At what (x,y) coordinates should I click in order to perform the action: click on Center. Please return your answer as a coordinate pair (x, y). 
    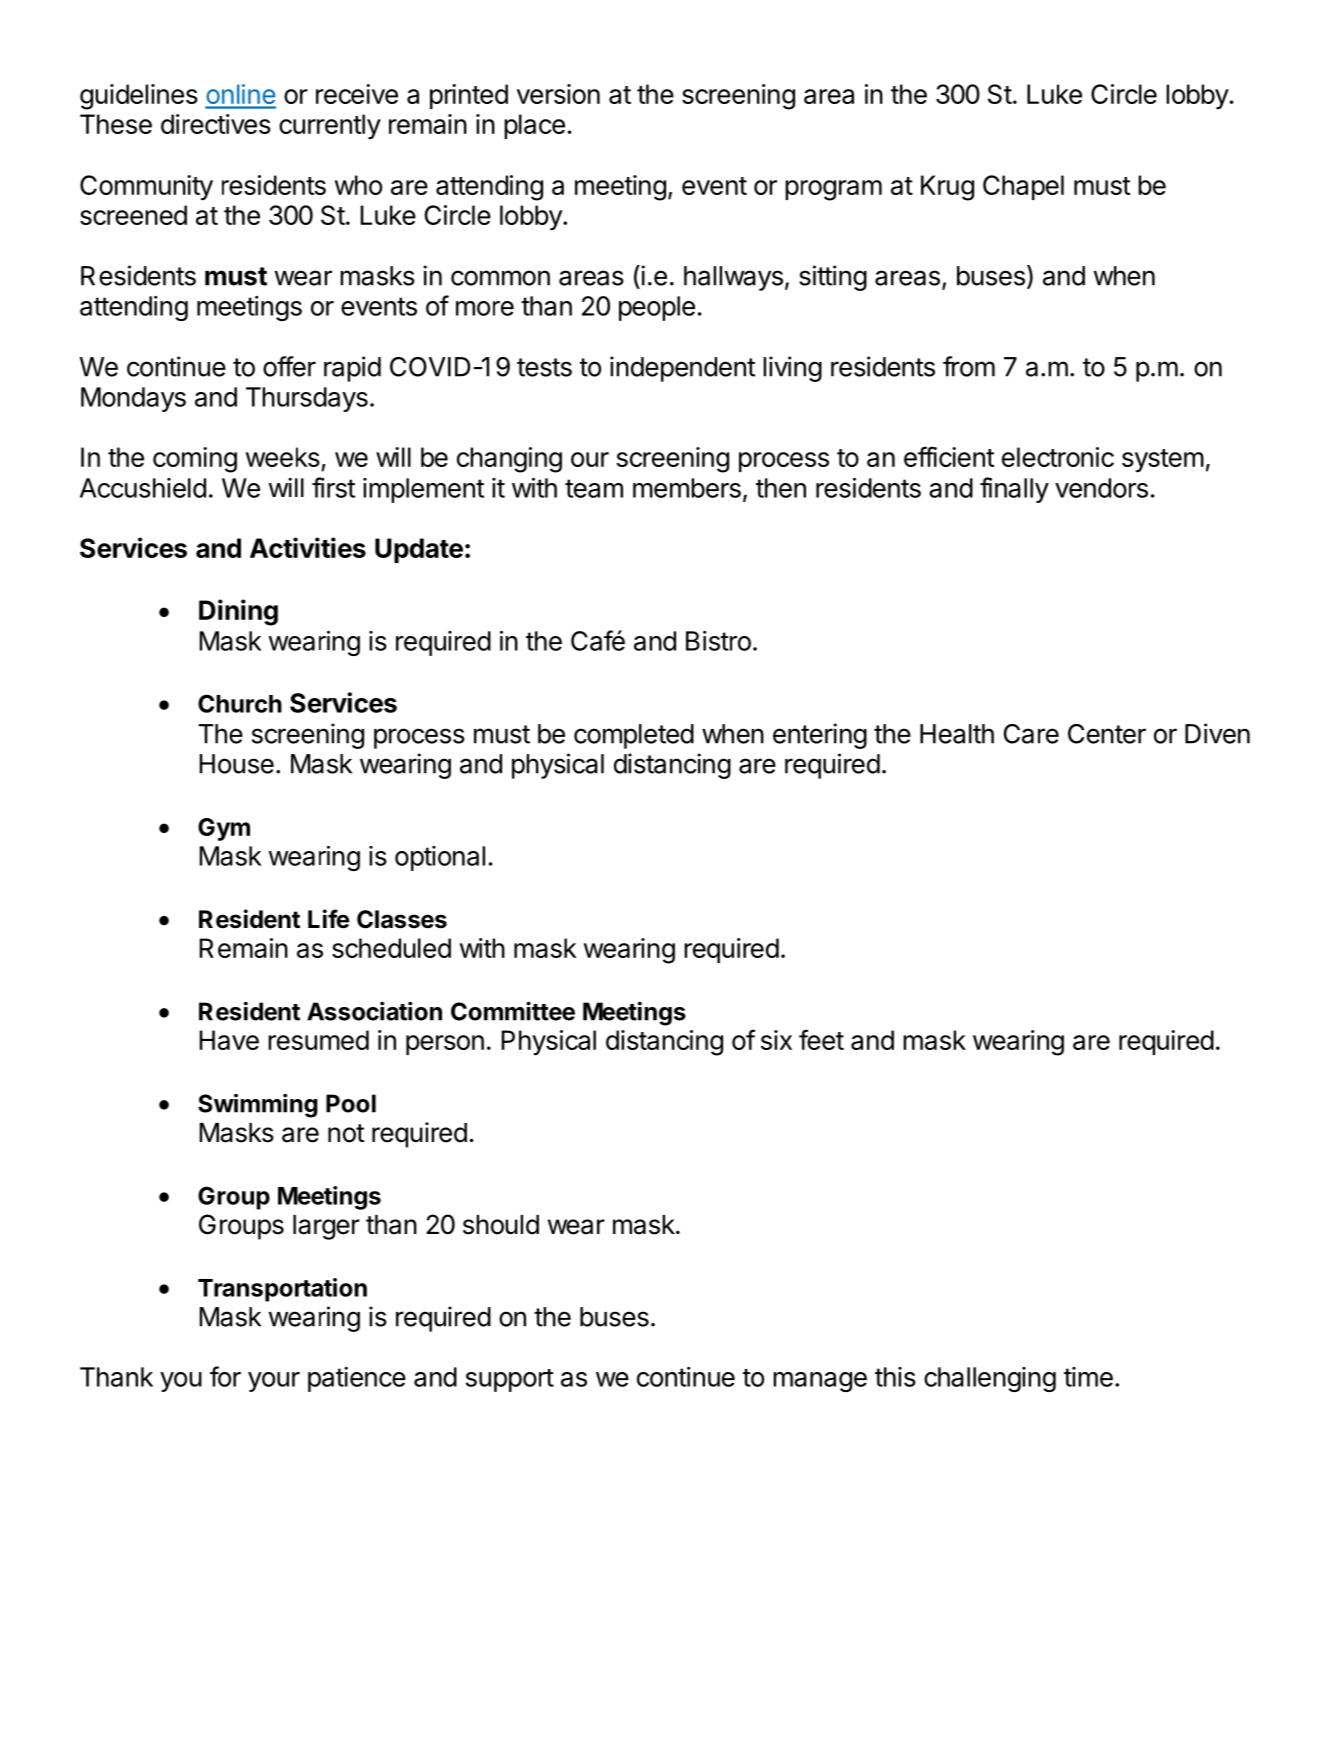
    Looking at the image, I should click on (1107, 734).
